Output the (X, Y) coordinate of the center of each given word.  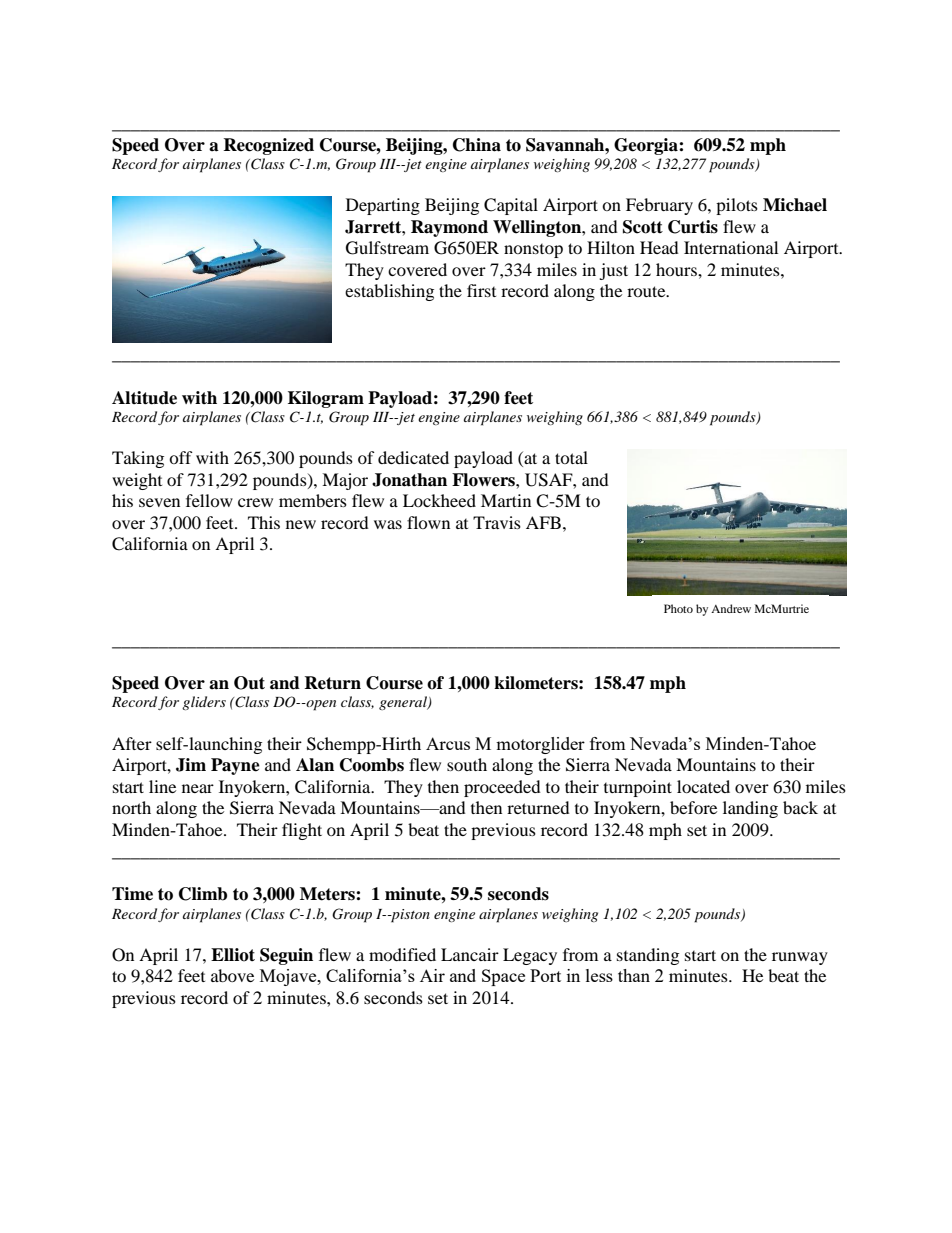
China (477, 145)
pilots (737, 206)
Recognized (268, 146)
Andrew (731, 608)
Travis (497, 522)
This (264, 522)
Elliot (233, 955)
